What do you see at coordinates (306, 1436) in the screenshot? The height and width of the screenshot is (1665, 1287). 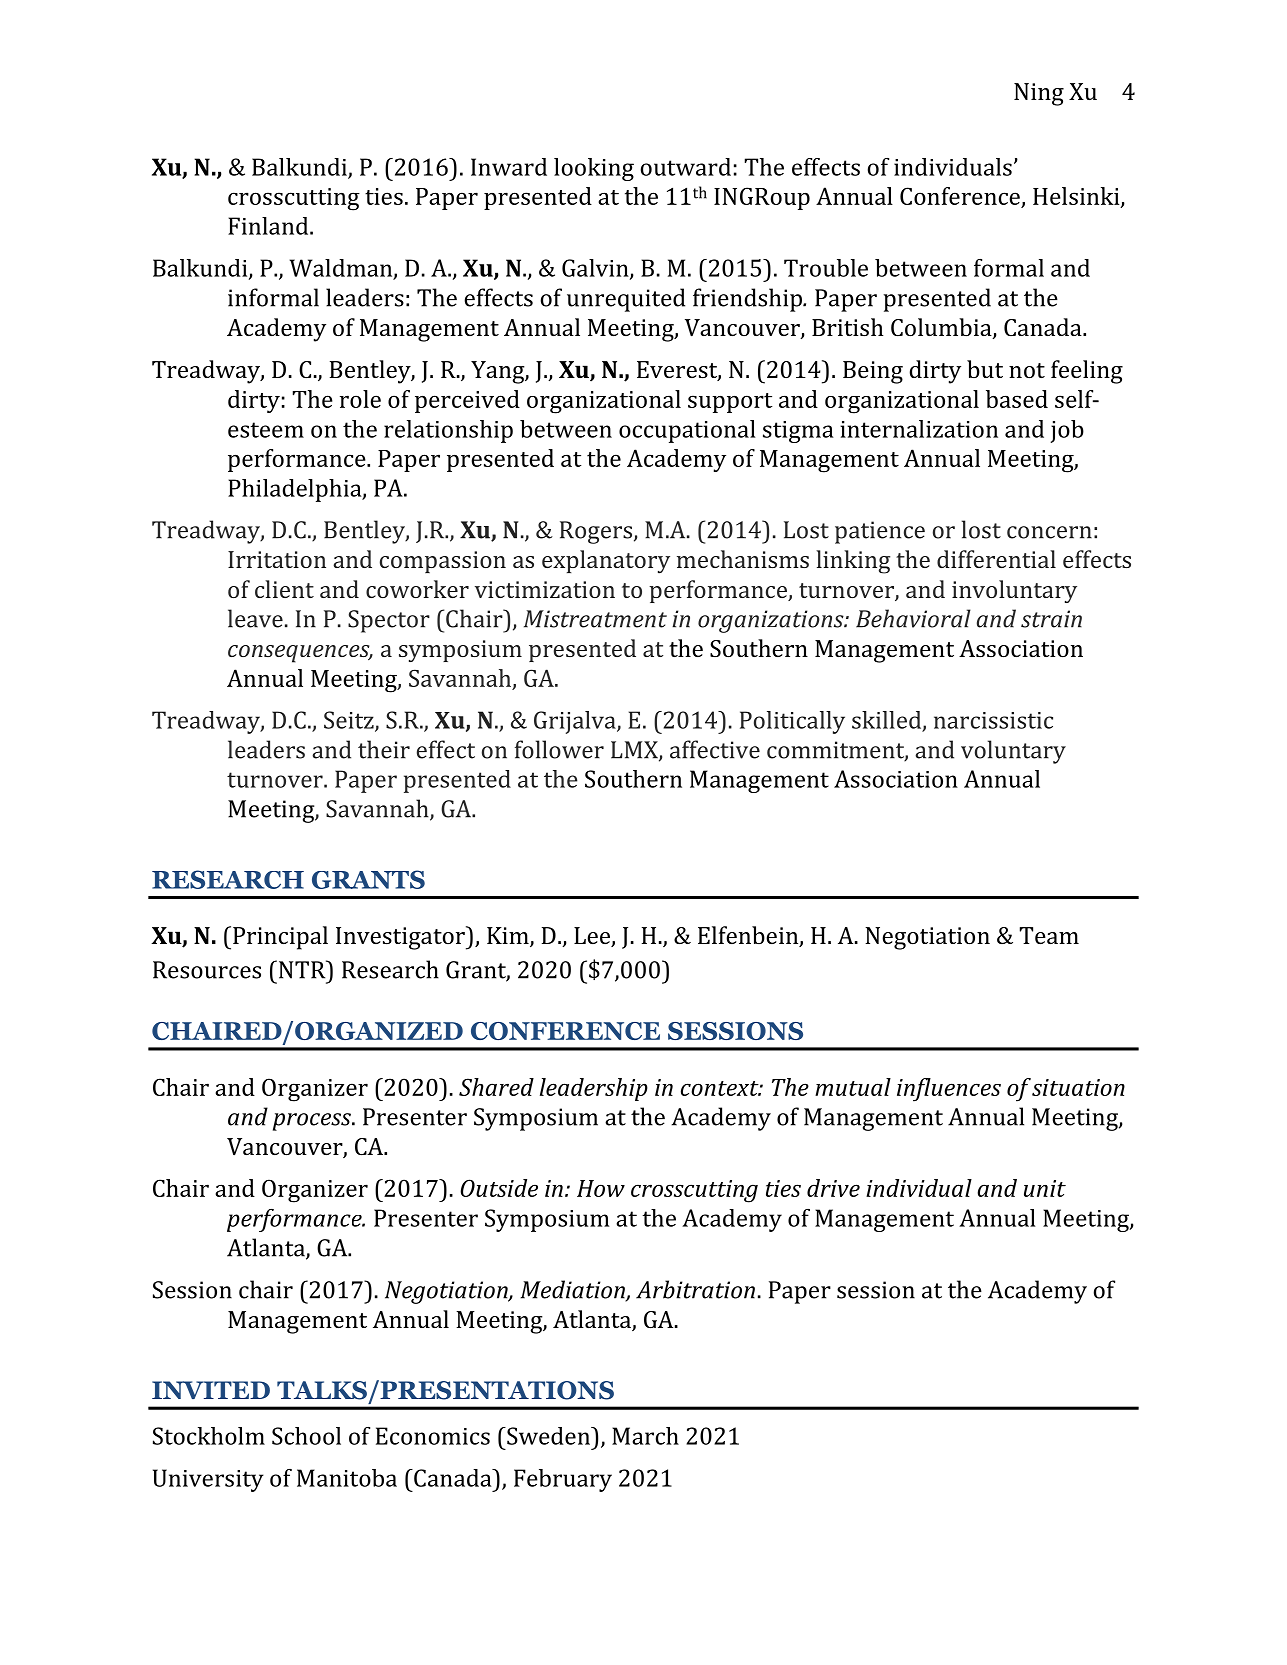 I see `School` at bounding box center [306, 1436].
